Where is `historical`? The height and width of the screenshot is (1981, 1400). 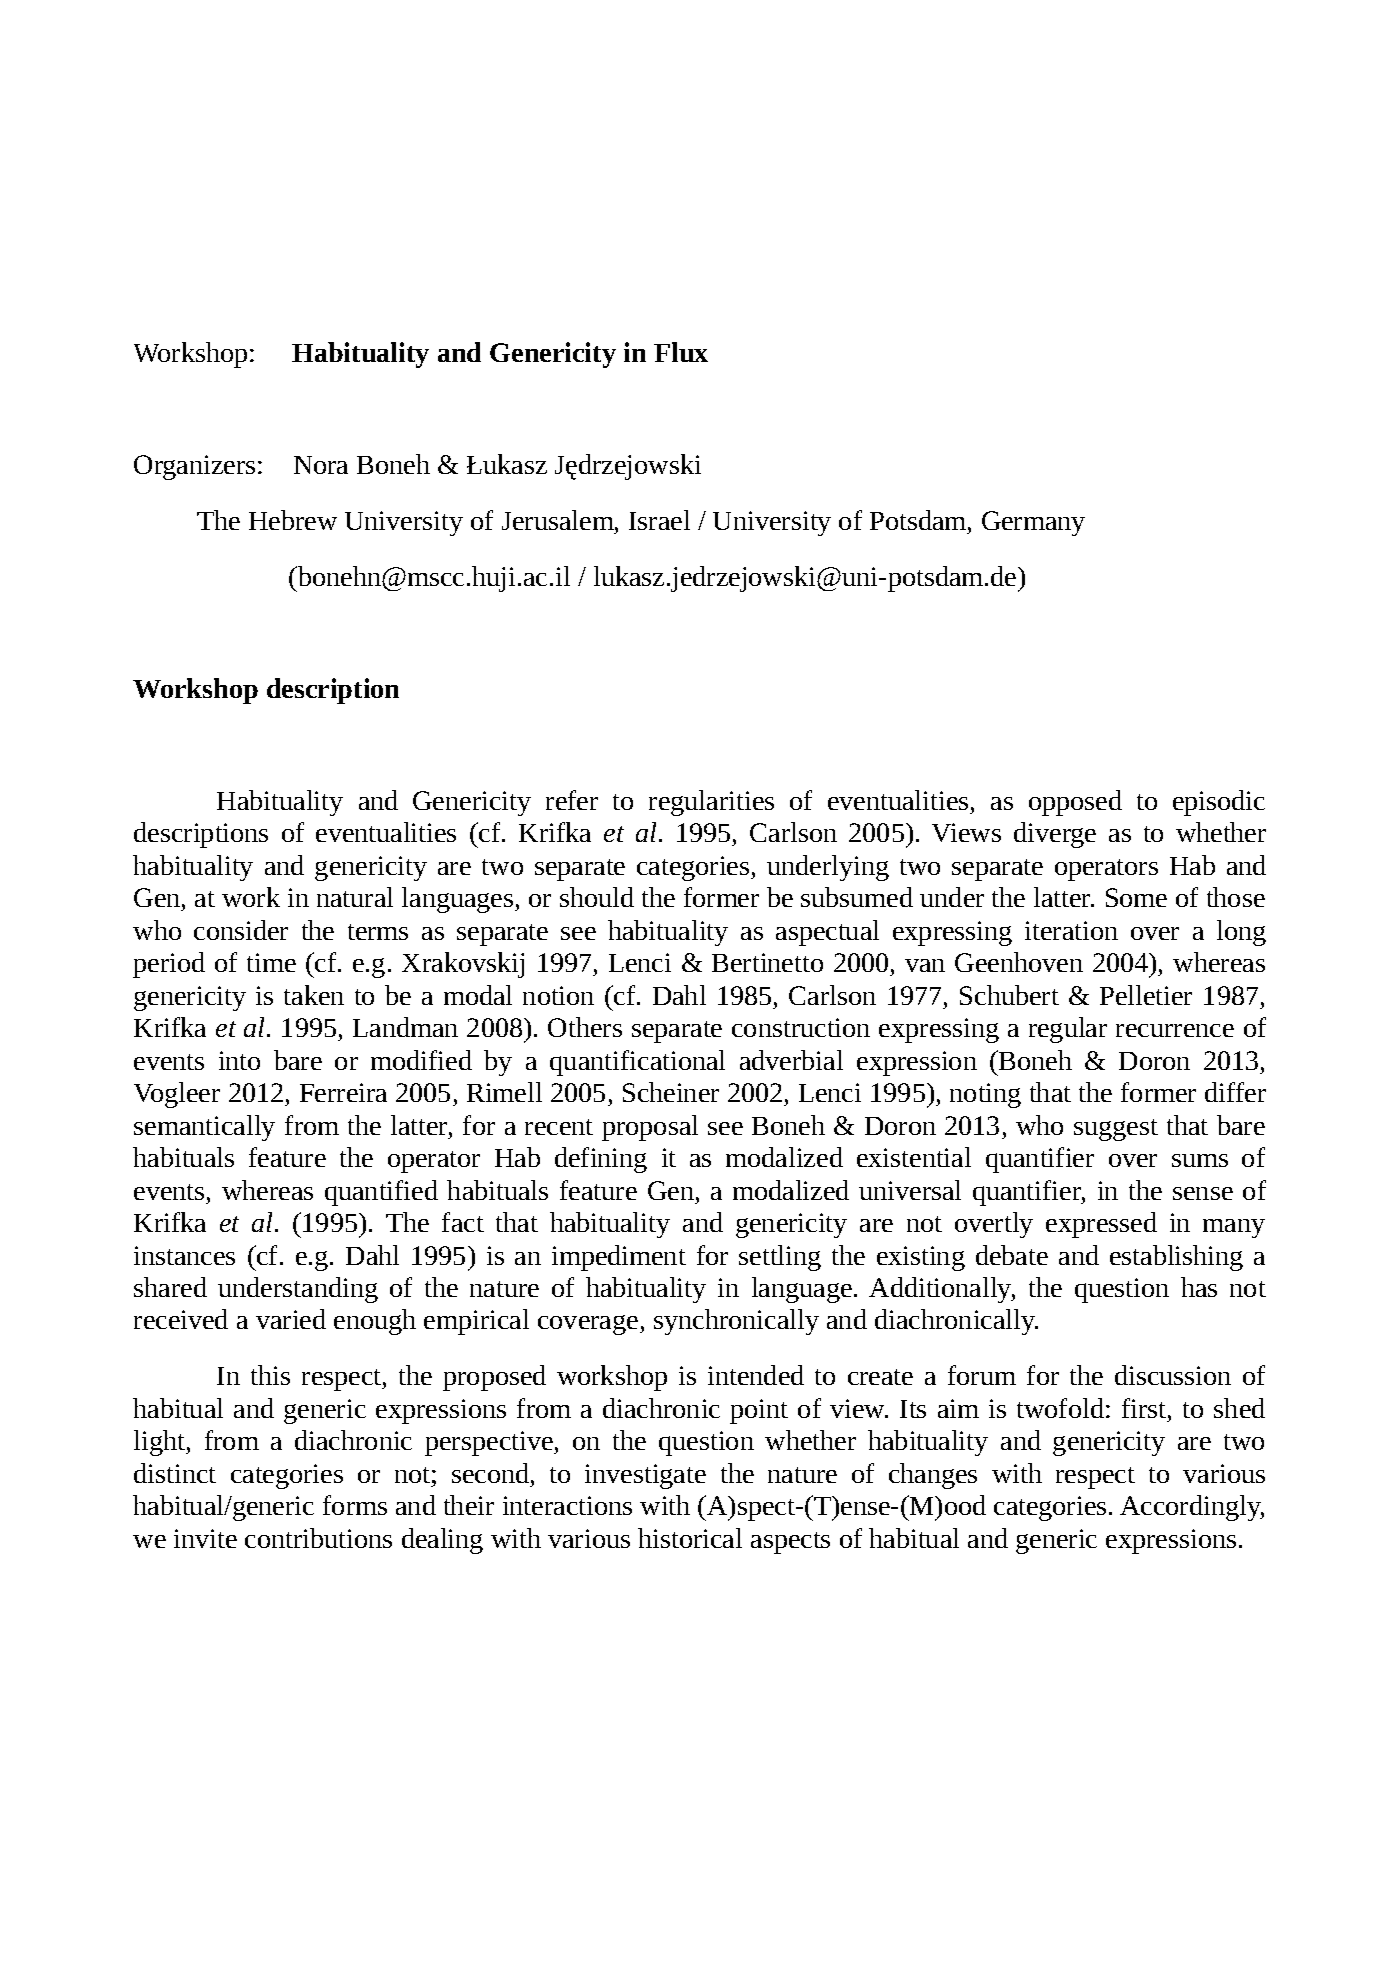
historical is located at coordinates (690, 1538).
